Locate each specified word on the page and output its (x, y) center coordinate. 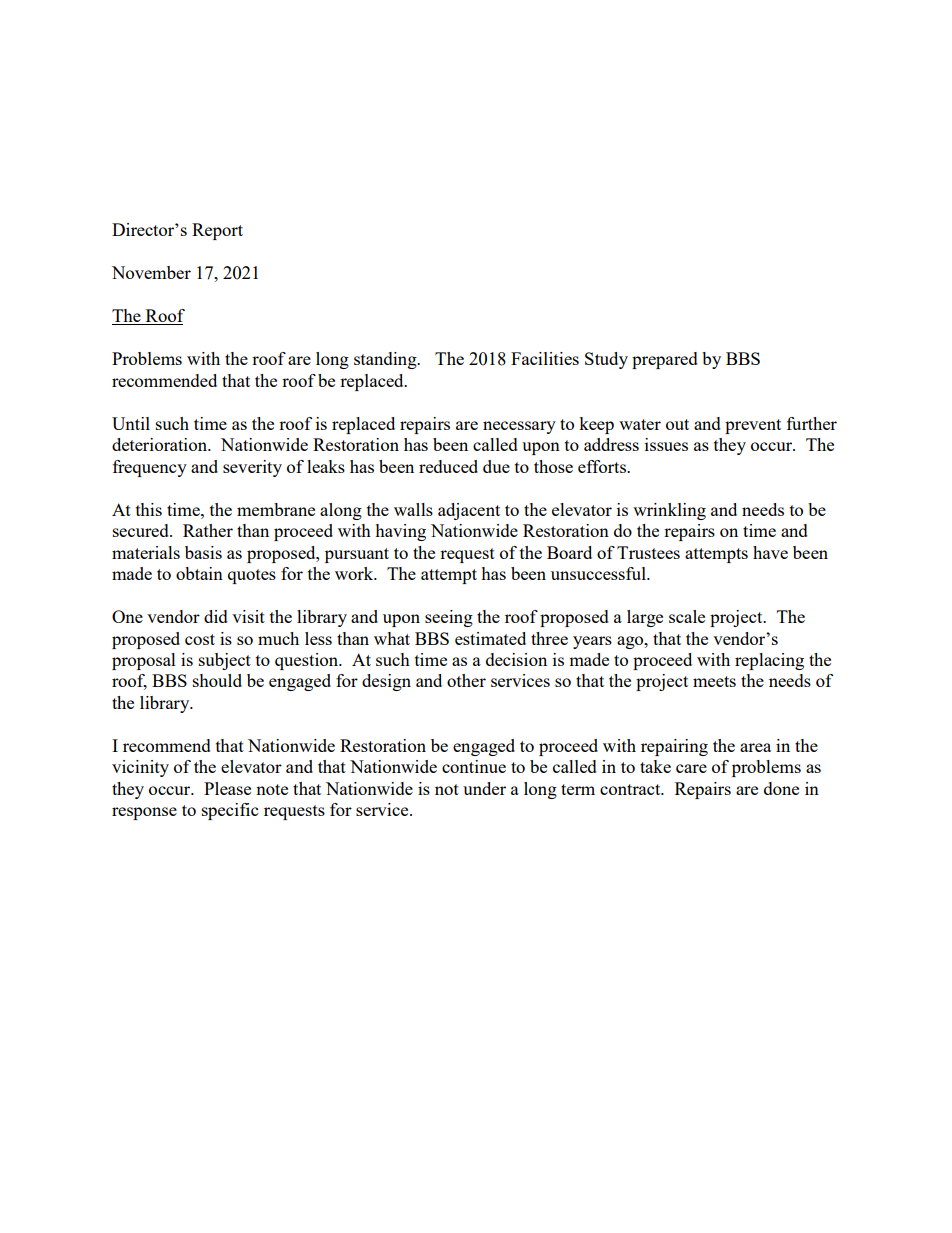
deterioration (161, 444)
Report (217, 231)
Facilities (545, 358)
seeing (449, 618)
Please (227, 788)
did (216, 616)
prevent (753, 426)
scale (687, 616)
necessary (519, 427)
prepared (665, 360)
